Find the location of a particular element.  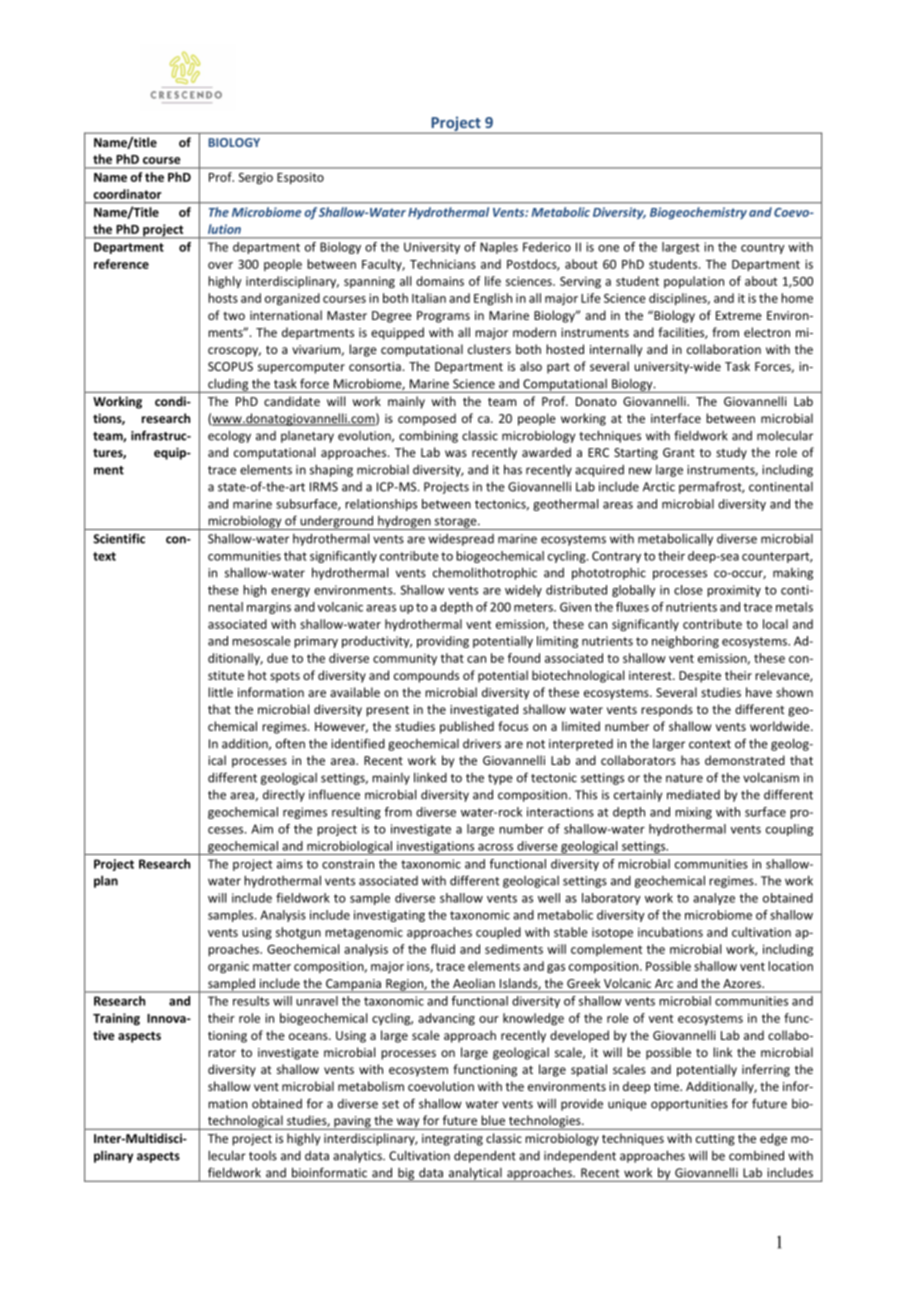

ecology is located at coordinates (229, 436).
